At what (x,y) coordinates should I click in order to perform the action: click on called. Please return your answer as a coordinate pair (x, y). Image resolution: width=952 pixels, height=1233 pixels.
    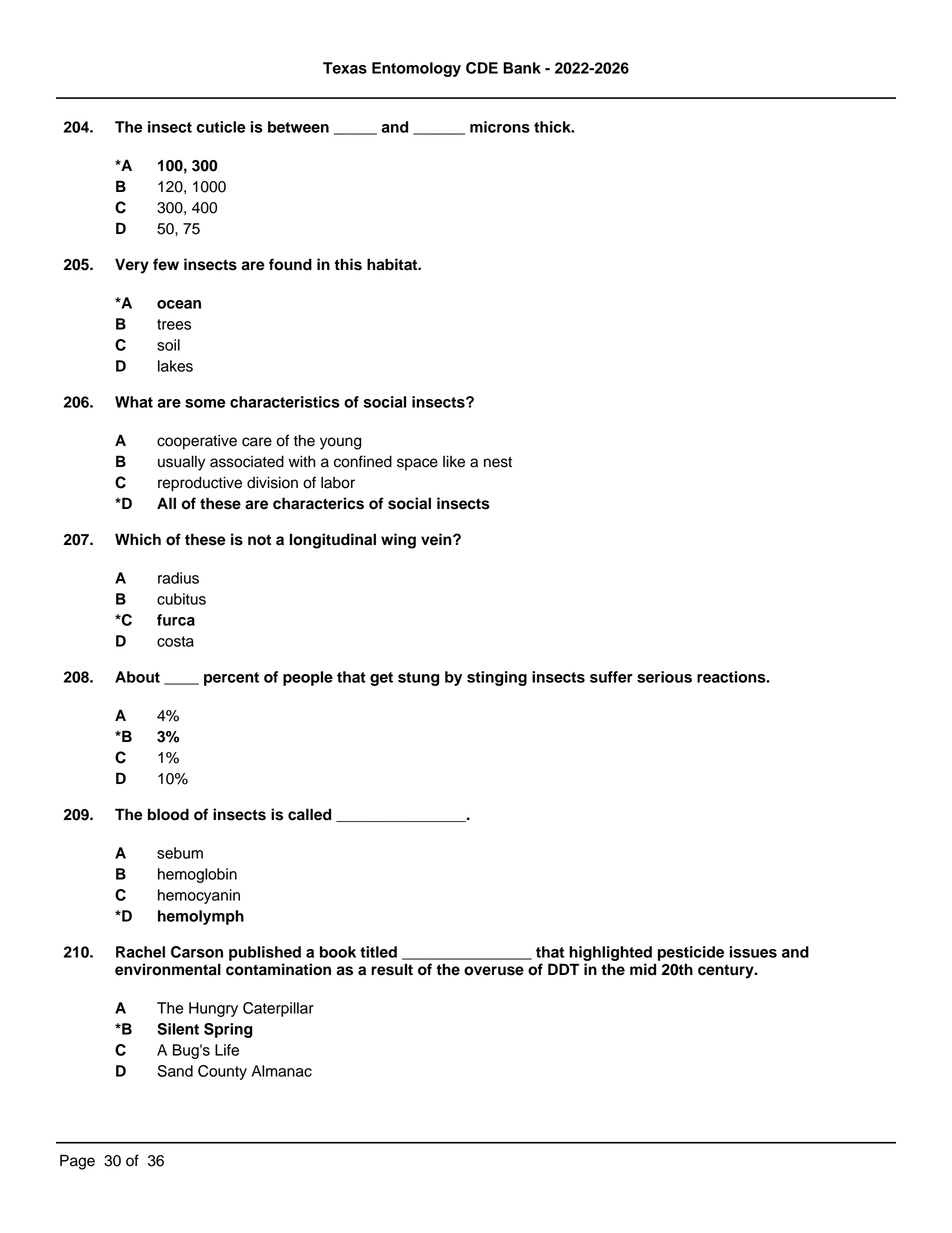
    Looking at the image, I should click on (309, 814).
